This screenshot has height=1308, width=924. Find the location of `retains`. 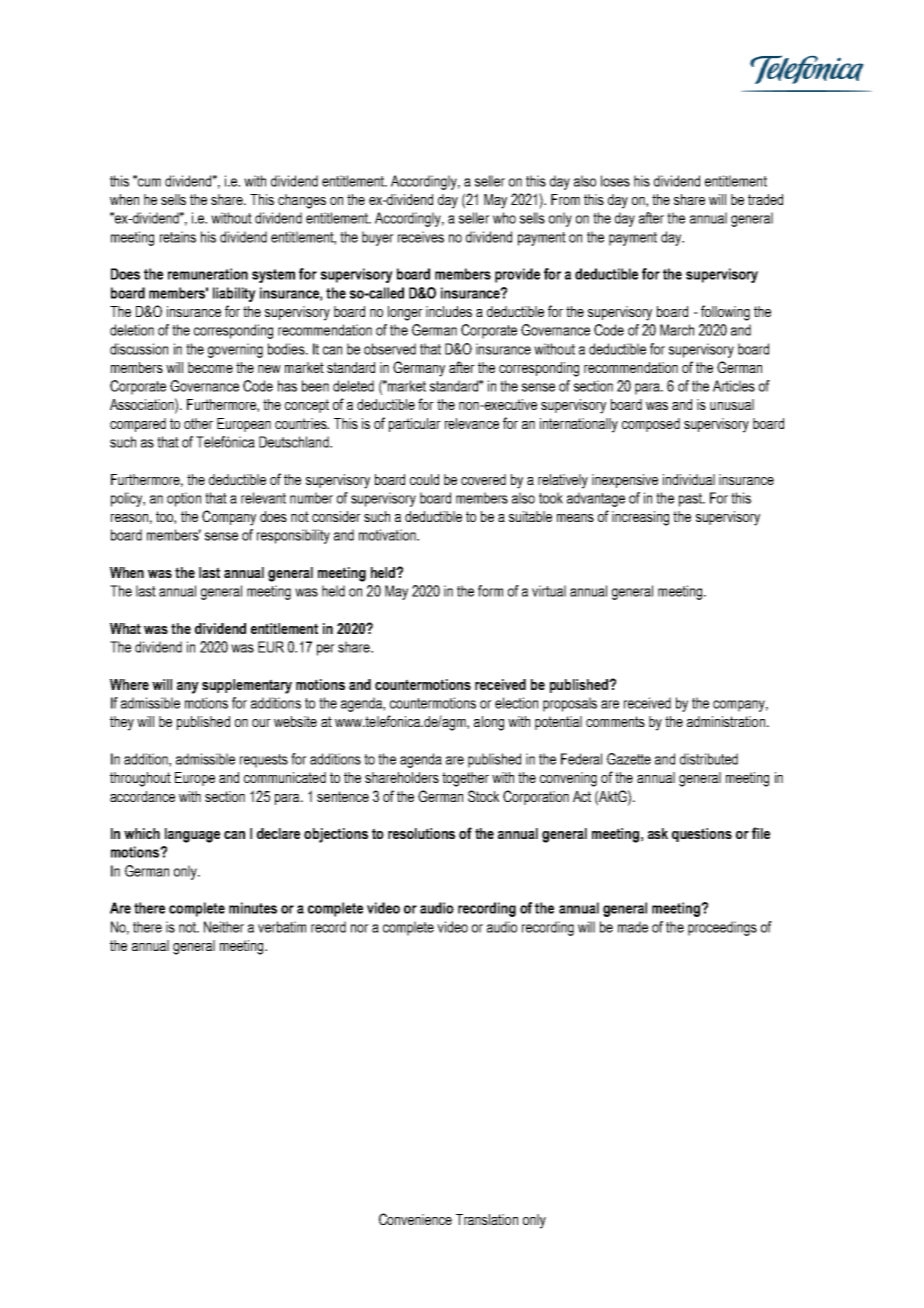

retains is located at coordinates (178, 237).
